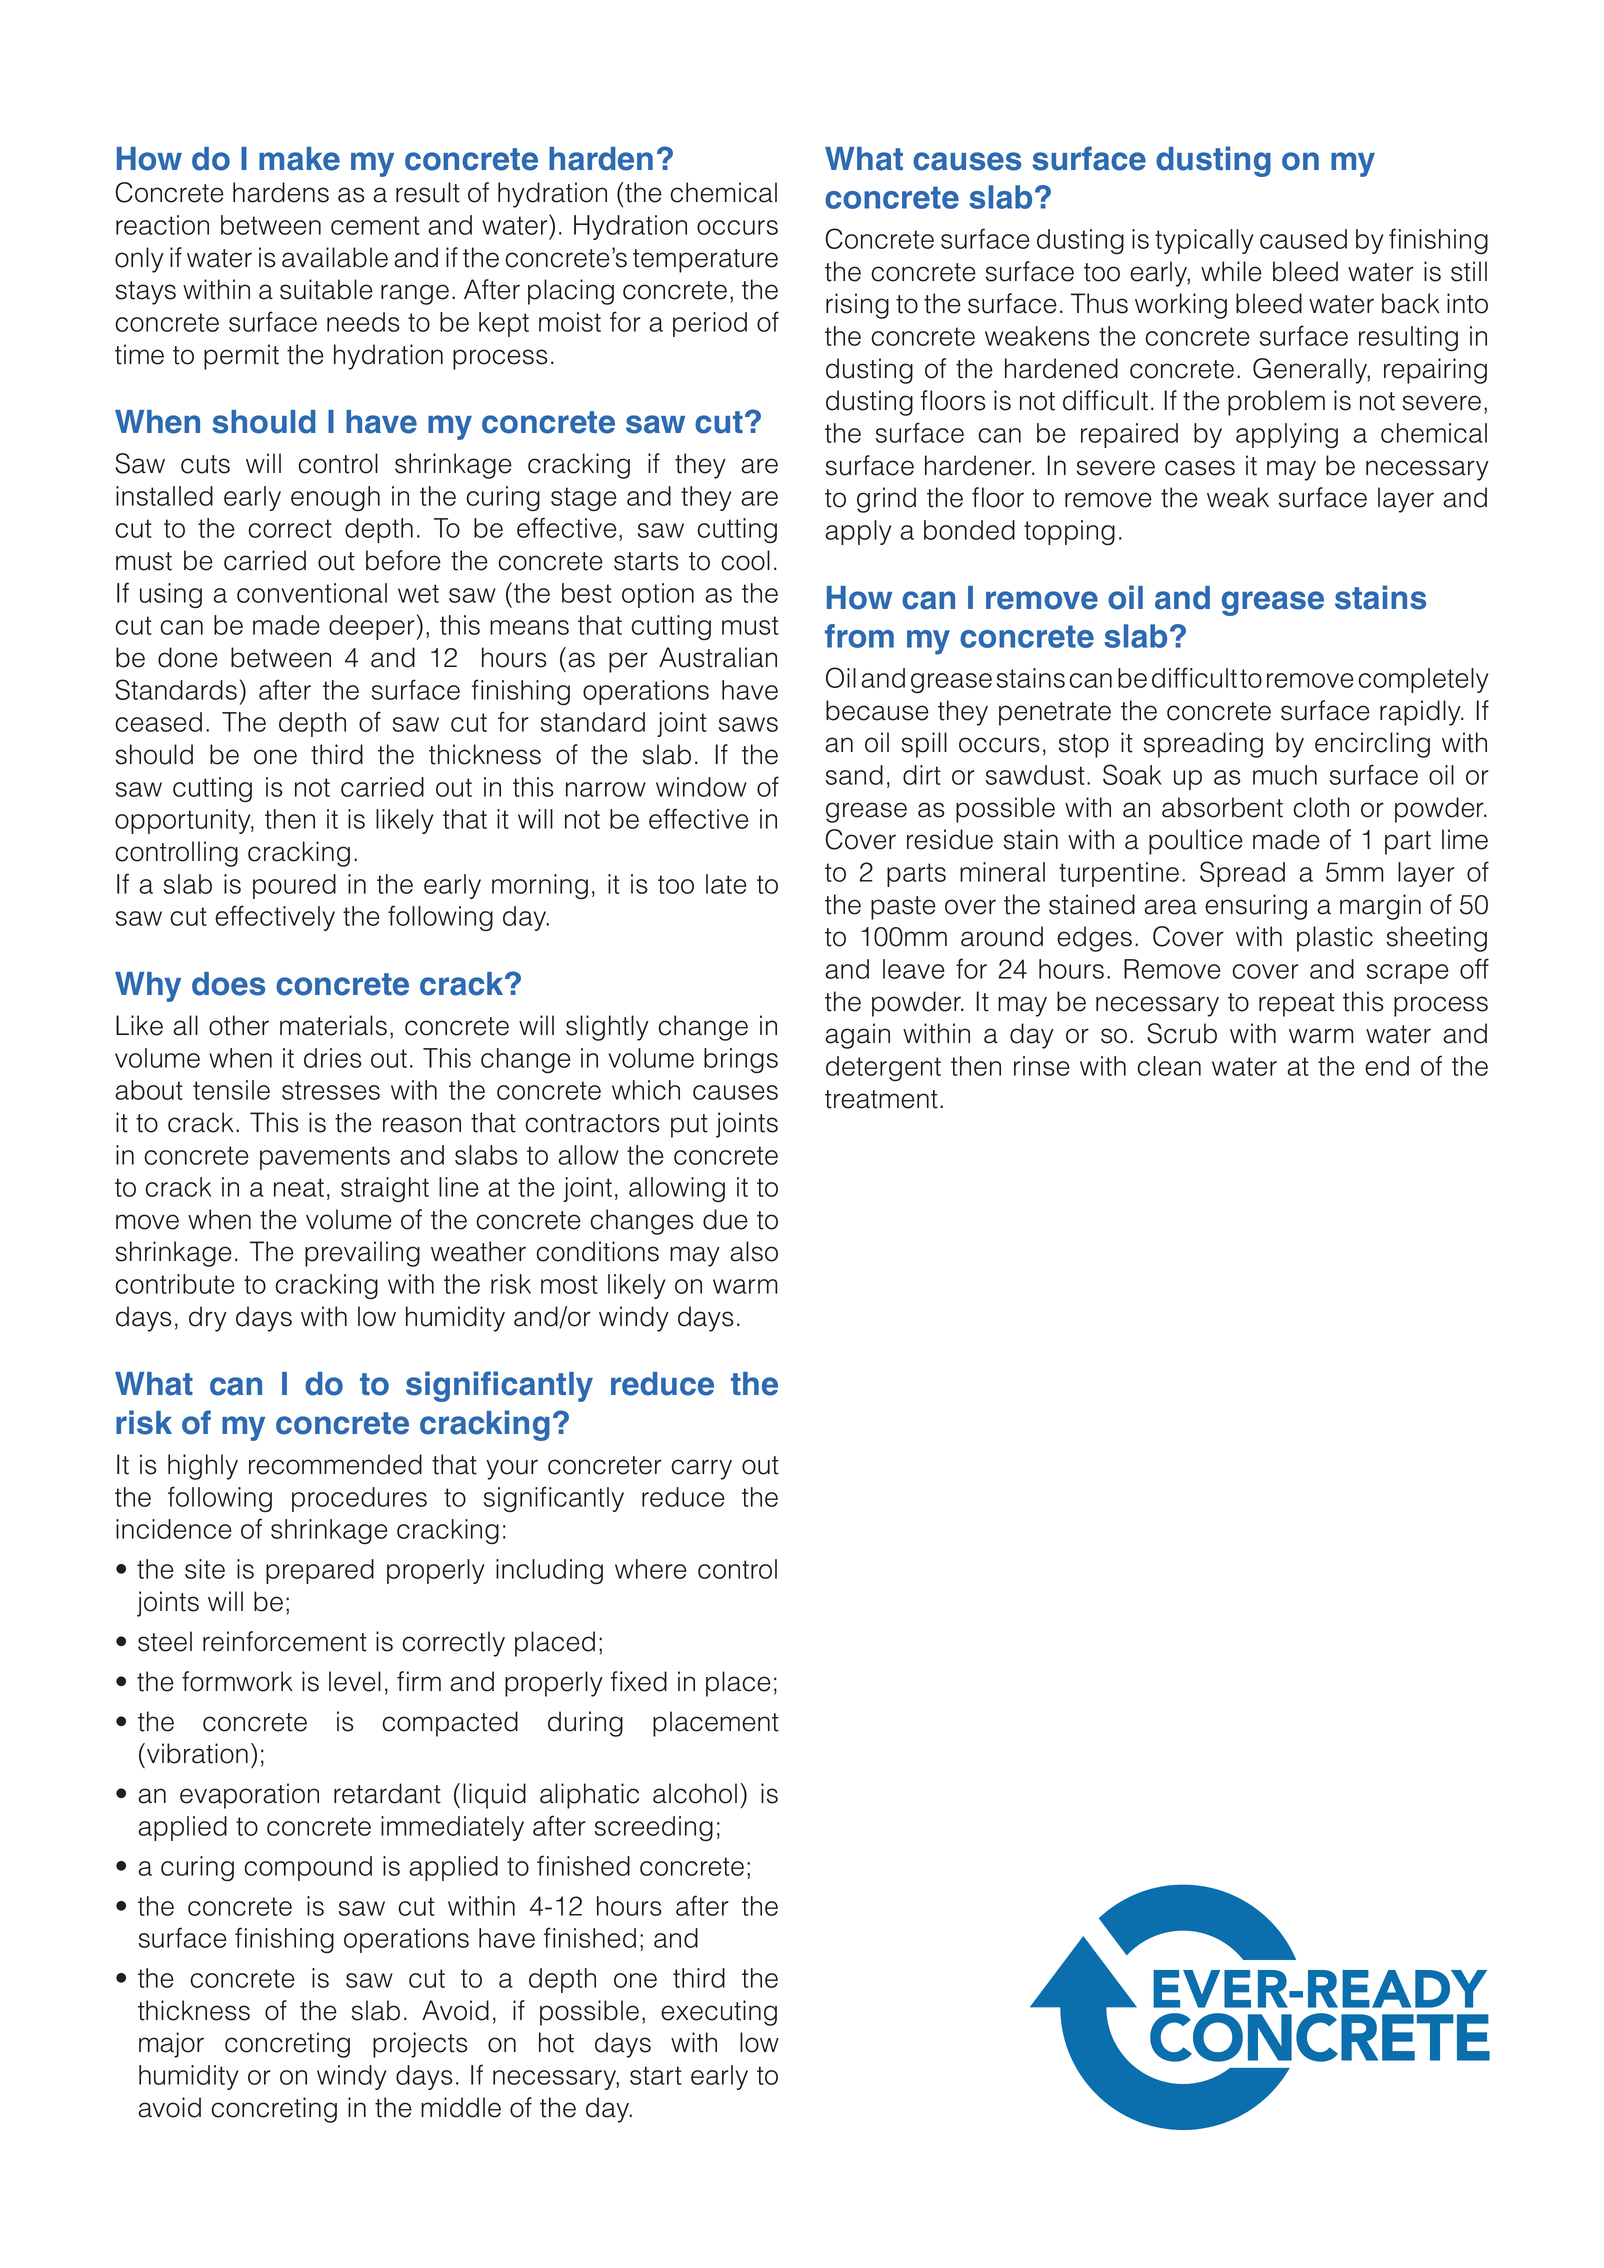 Image resolution: width=1604 pixels, height=2268 pixels. I want to click on projects, so click(420, 2045).
